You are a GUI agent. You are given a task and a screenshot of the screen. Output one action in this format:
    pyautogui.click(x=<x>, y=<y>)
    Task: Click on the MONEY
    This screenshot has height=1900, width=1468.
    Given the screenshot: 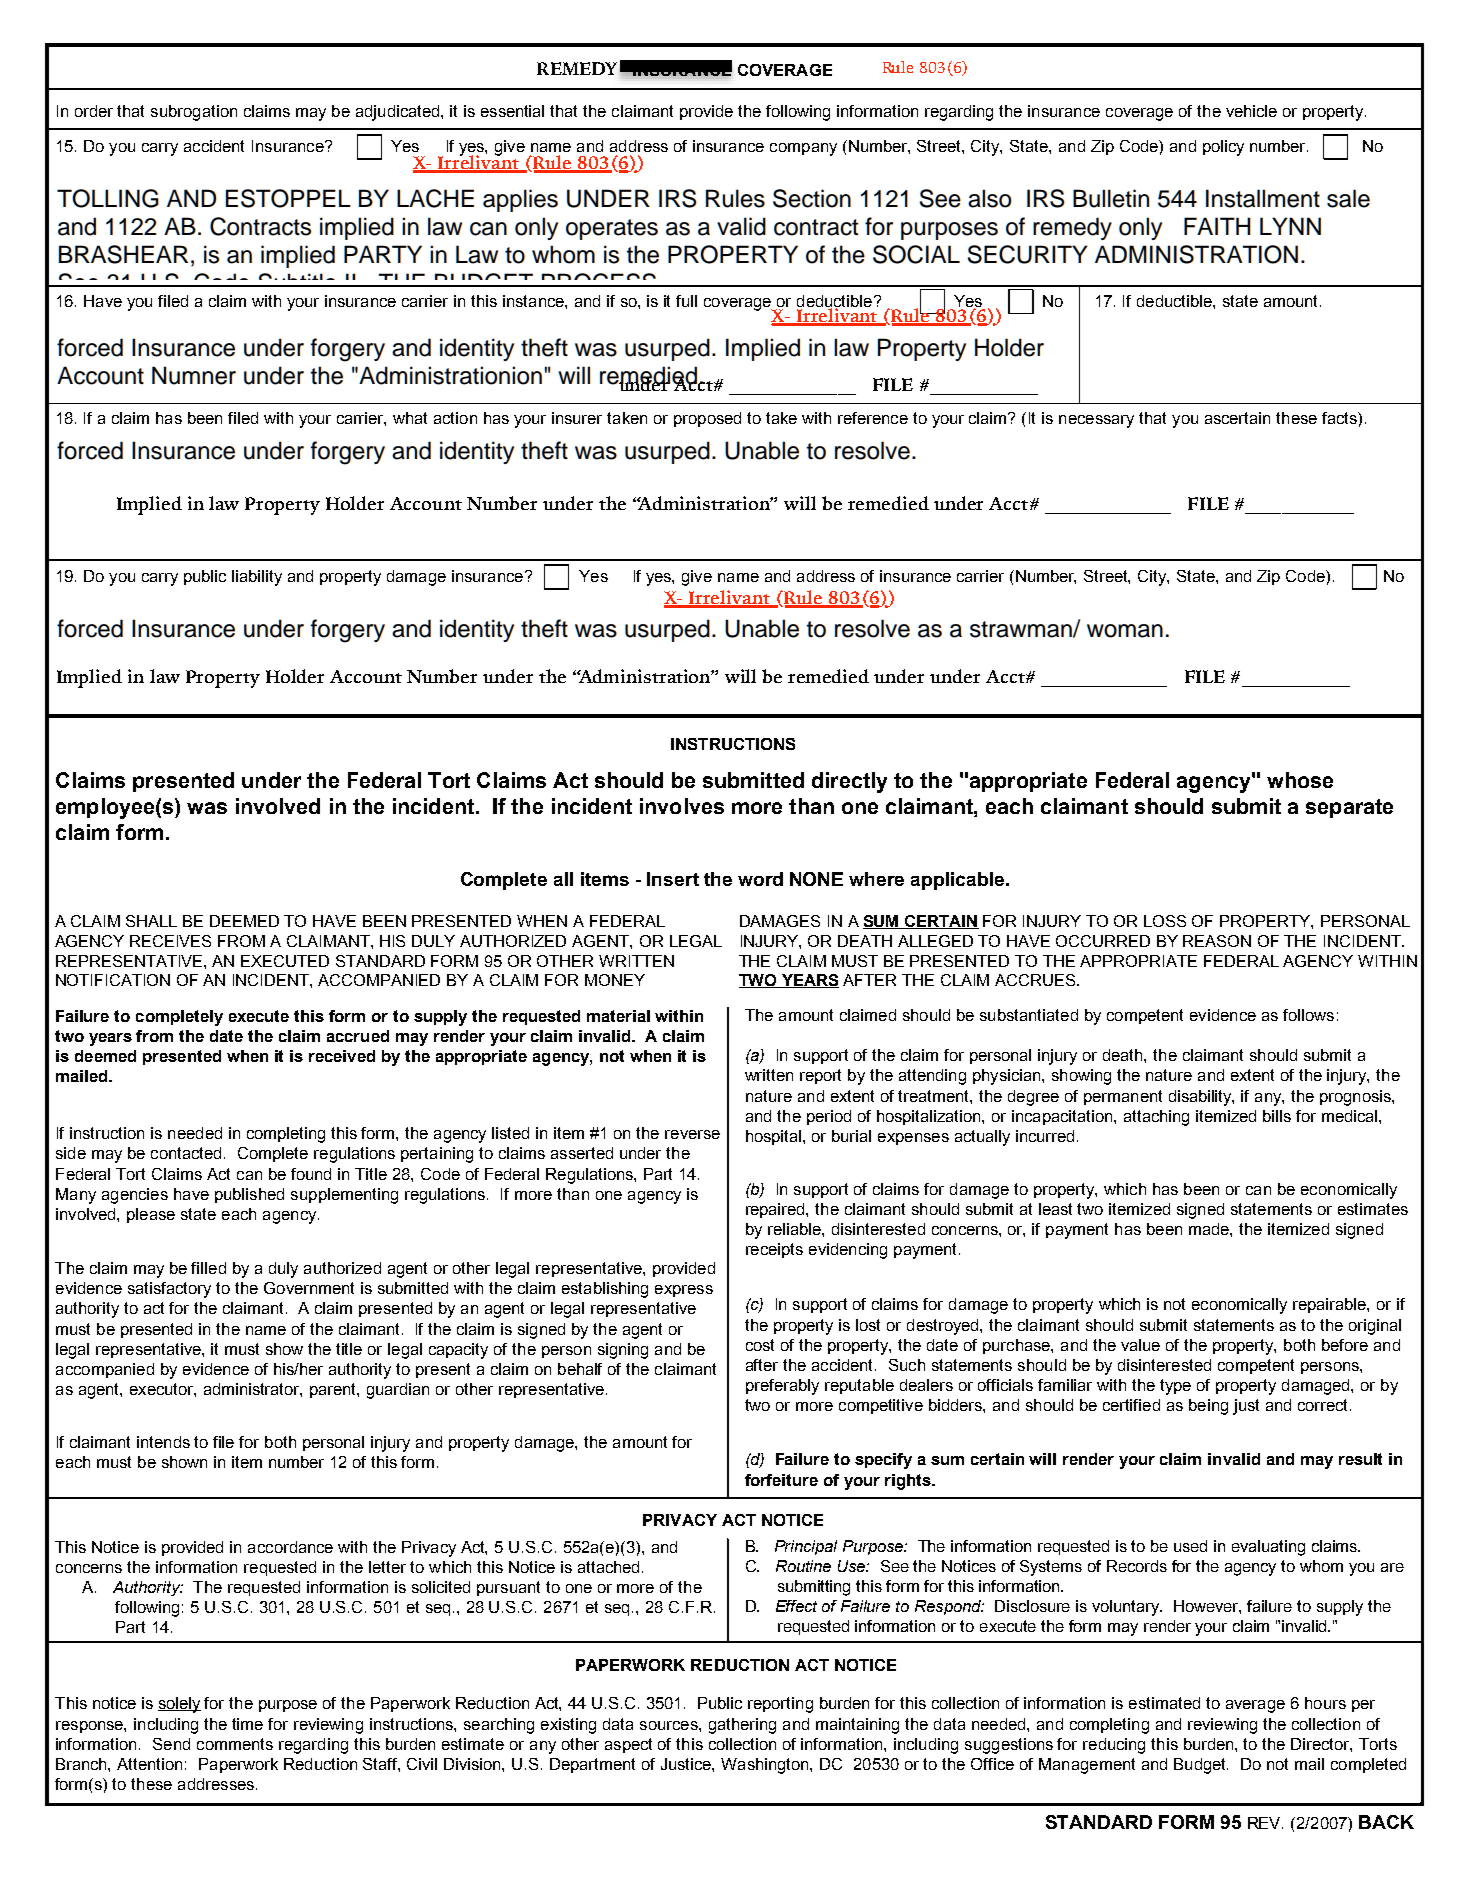 What is the action you would take?
    pyautogui.click(x=615, y=980)
